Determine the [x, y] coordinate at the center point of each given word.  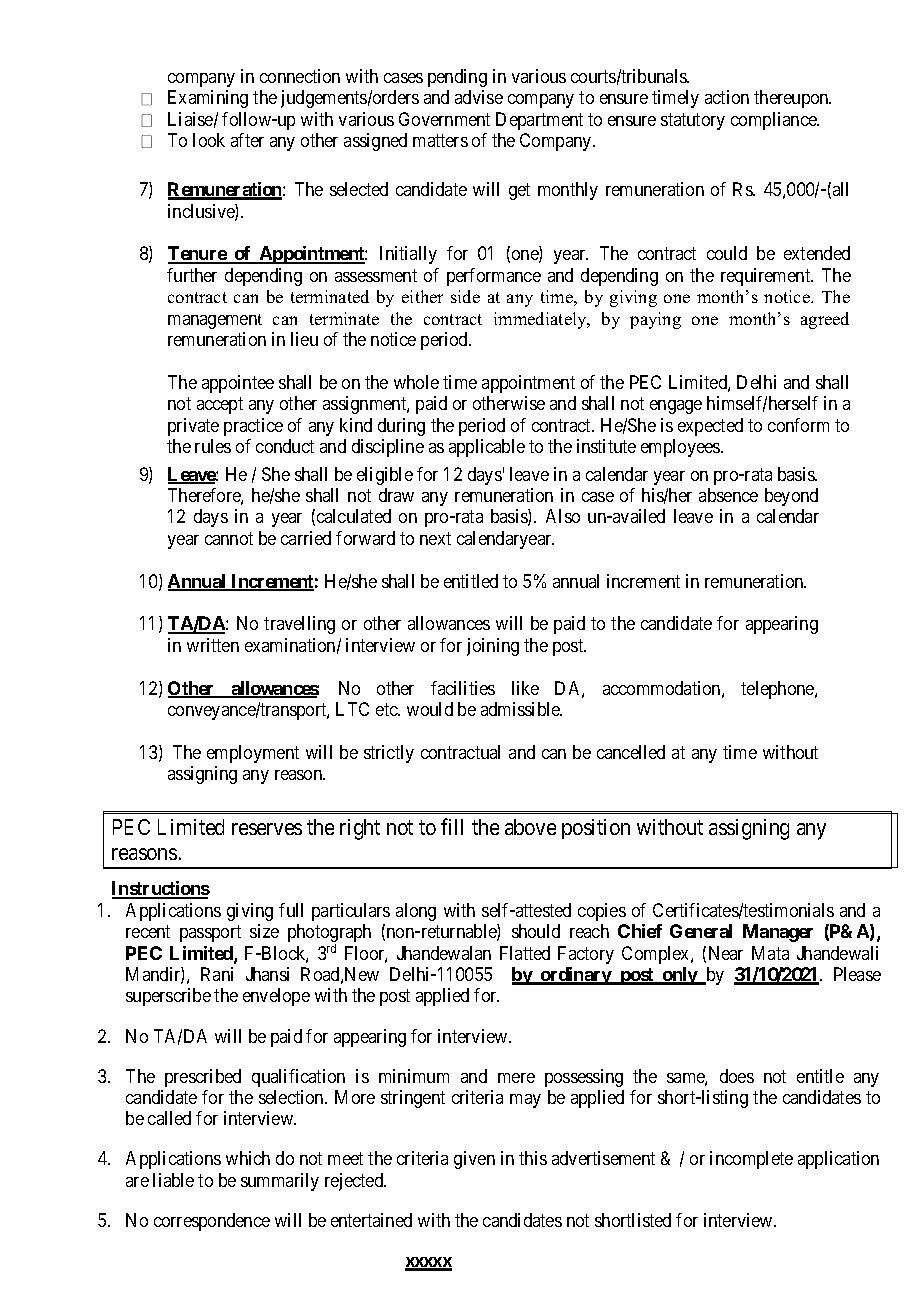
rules [213, 446]
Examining [208, 99]
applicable [487, 448]
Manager [778, 933]
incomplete [751, 1160]
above [530, 827]
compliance [775, 121]
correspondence [212, 1222]
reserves [267, 829]
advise [479, 97]
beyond [791, 497]
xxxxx [428, 1263]
